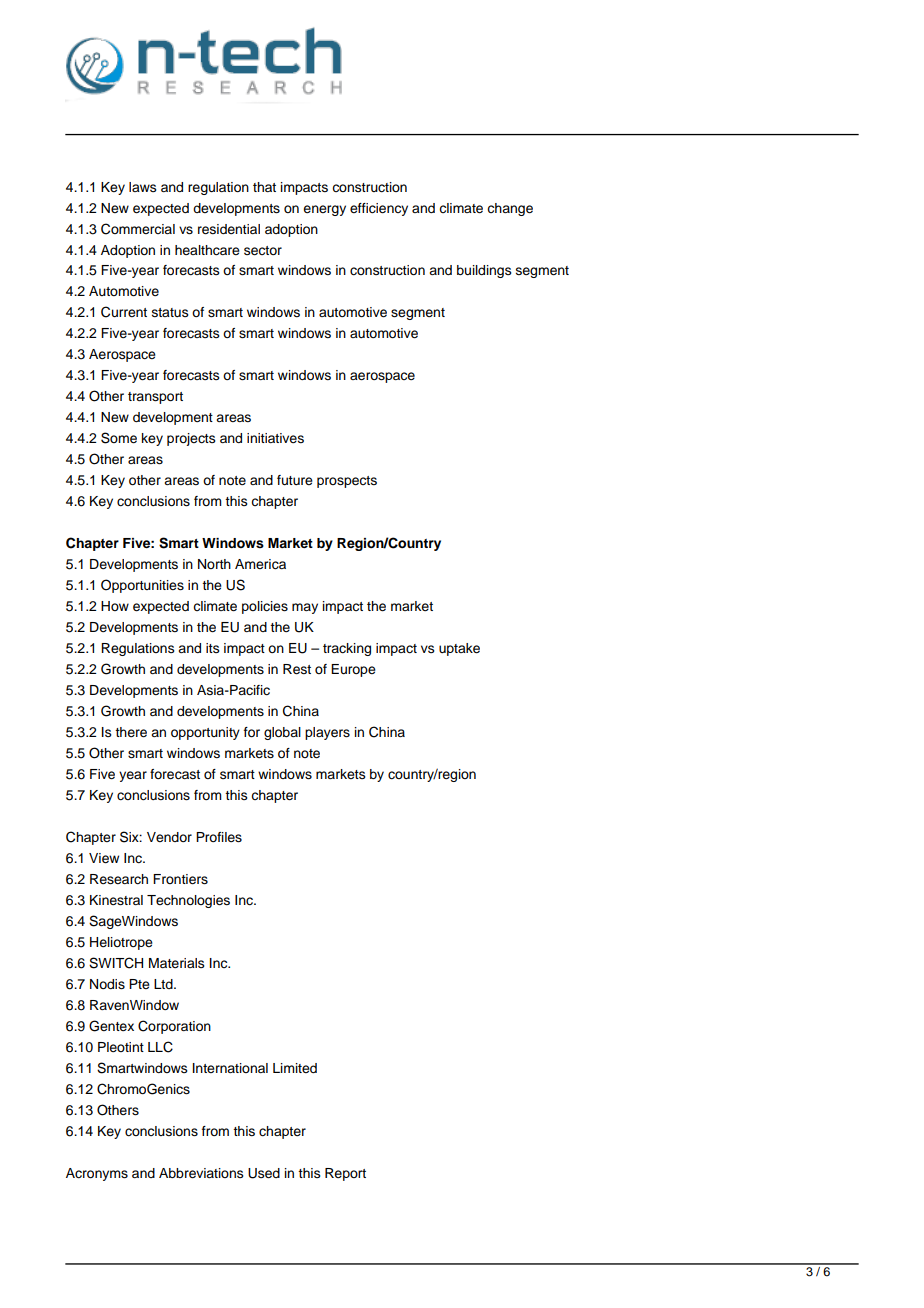 This document has width=924, height=1308. Describe the element at coordinates (138, 229) in the document. I see `Commercial` at that location.
